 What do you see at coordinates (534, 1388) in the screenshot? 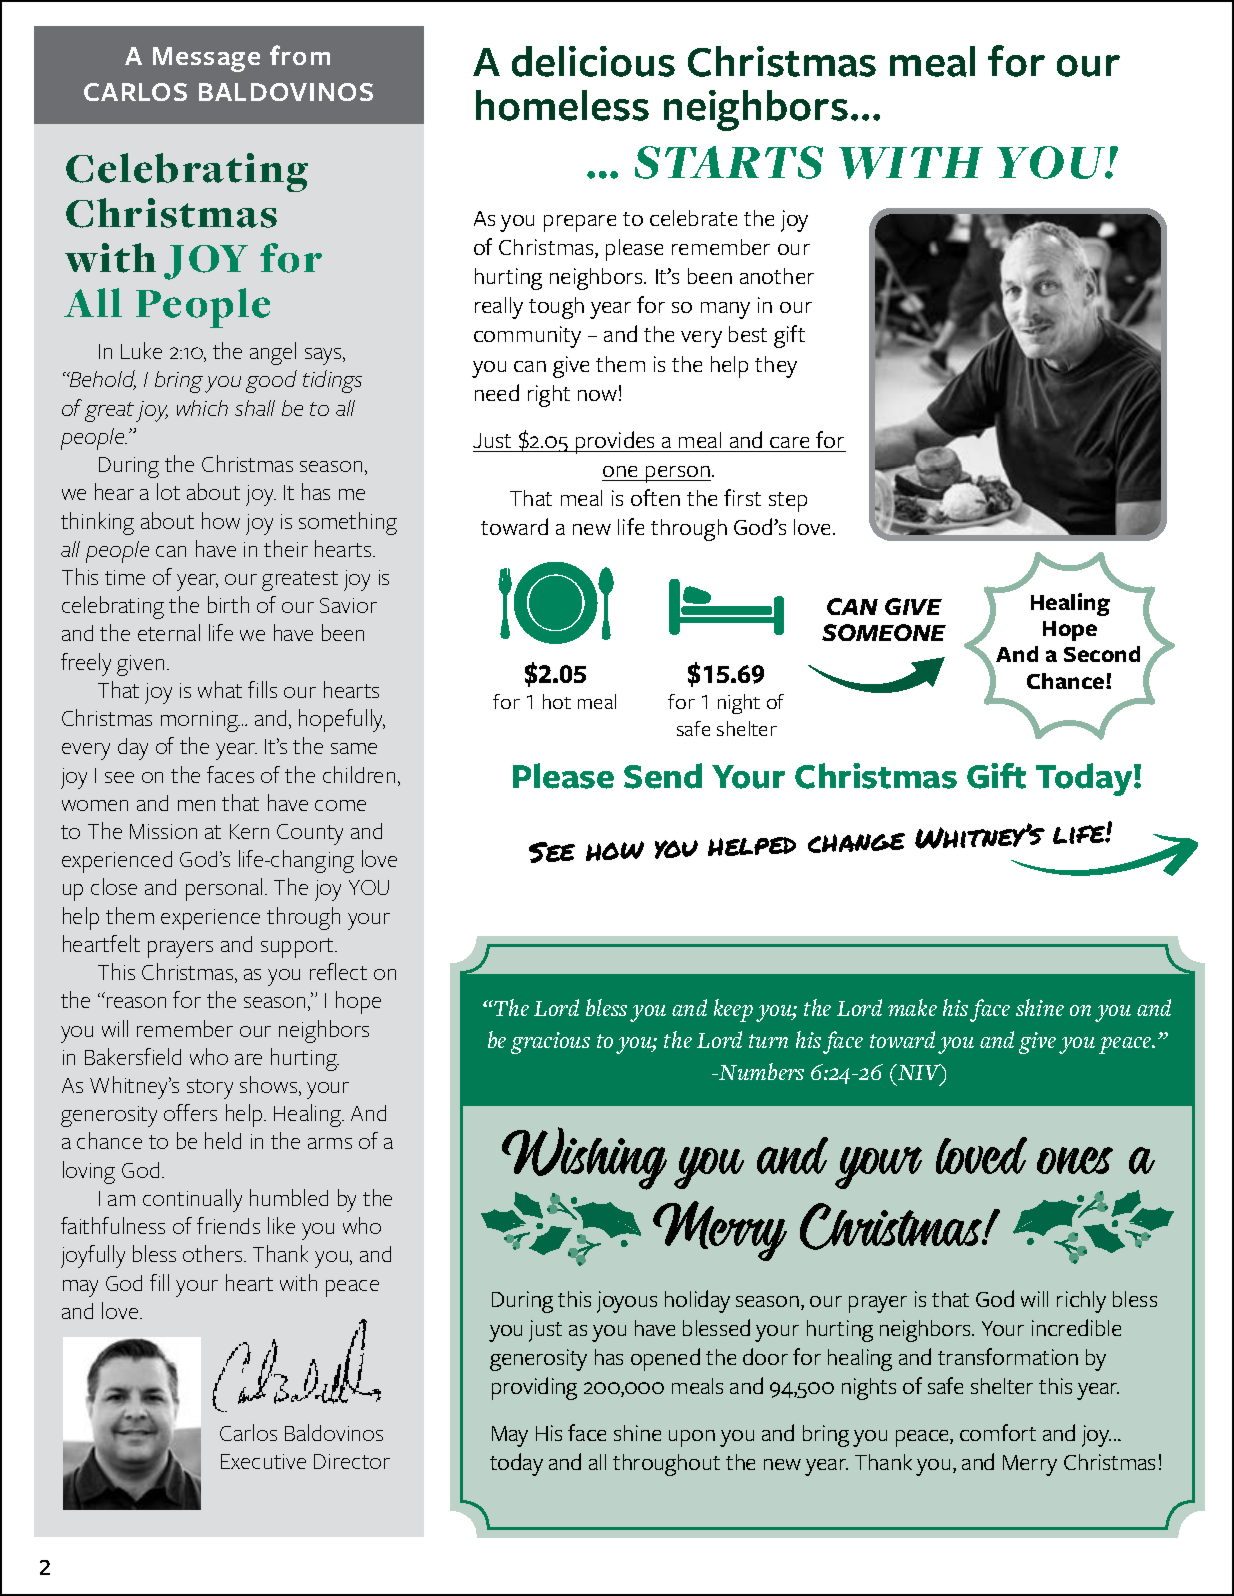
I see `providing` at bounding box center [534, 1388].
